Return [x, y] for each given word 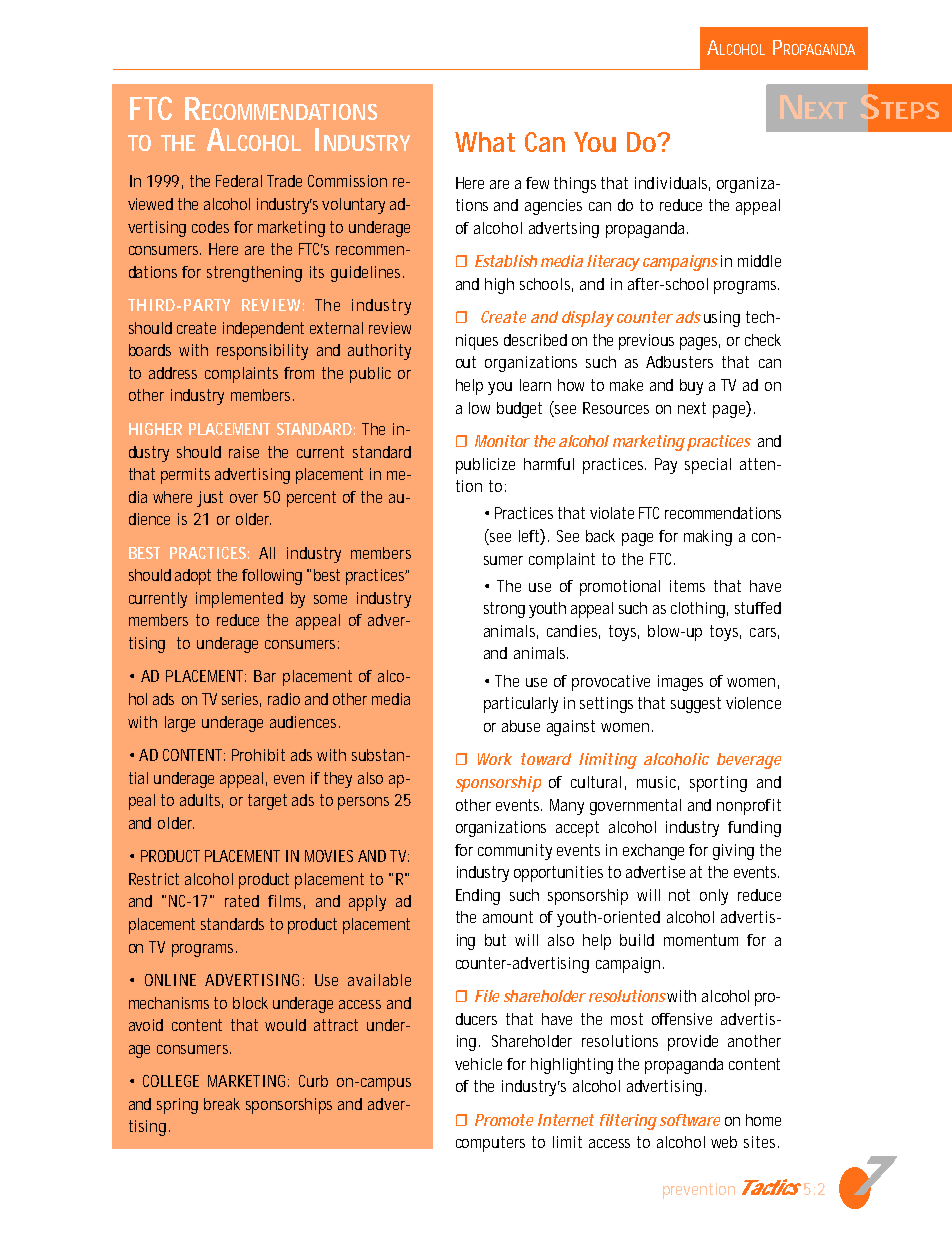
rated [242, 901]
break [222, 1104]
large [180, 724]
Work [495, 759]
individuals [672, 184]
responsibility [262, 352]
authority [379, 352]
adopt [193, 577]
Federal [239, 181]
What [485, 142]
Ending [478, 897]
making [708, 538]
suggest [696, 705]
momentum [701, 940]
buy [691, 387]
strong [504, 610]
